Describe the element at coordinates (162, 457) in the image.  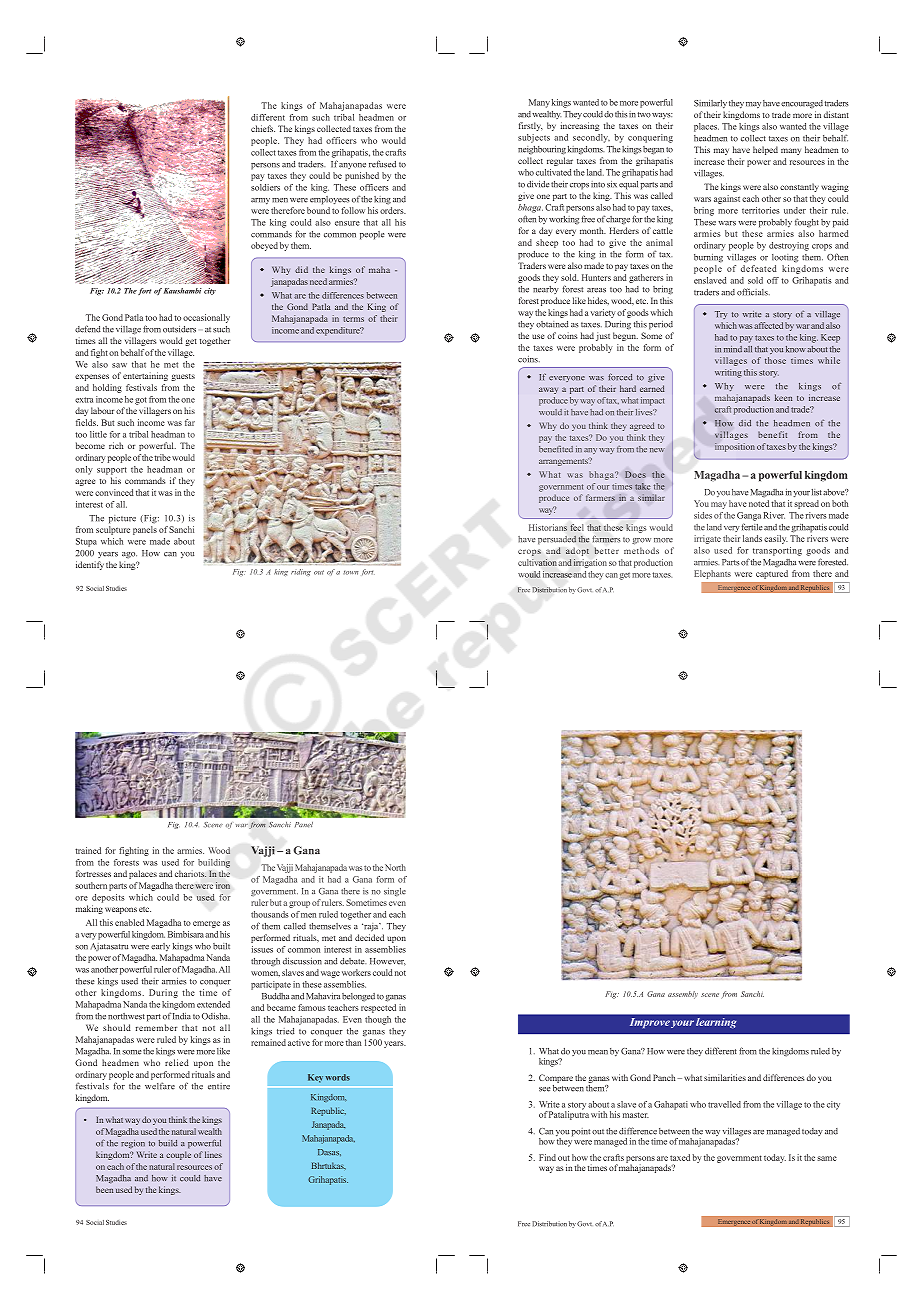
I see `tribe` at that location.
